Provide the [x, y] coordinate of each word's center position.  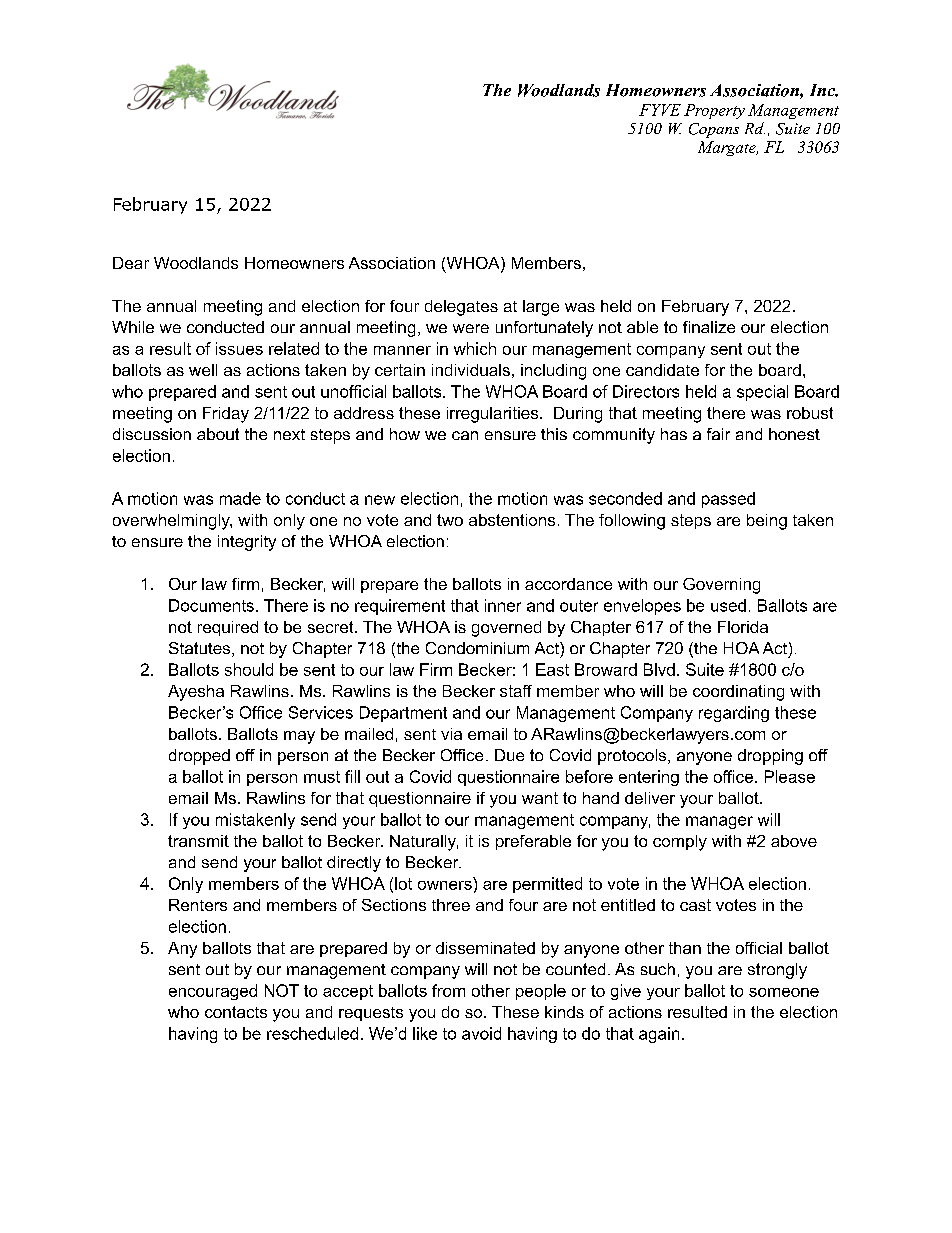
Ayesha [196, 693]
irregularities [494, 415]
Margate [728, 148]
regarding [734, 714]
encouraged [213, 992]
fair [718, 434]
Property [714, 111]
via [451, 734]
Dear [131, 263]
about [218, 434]
